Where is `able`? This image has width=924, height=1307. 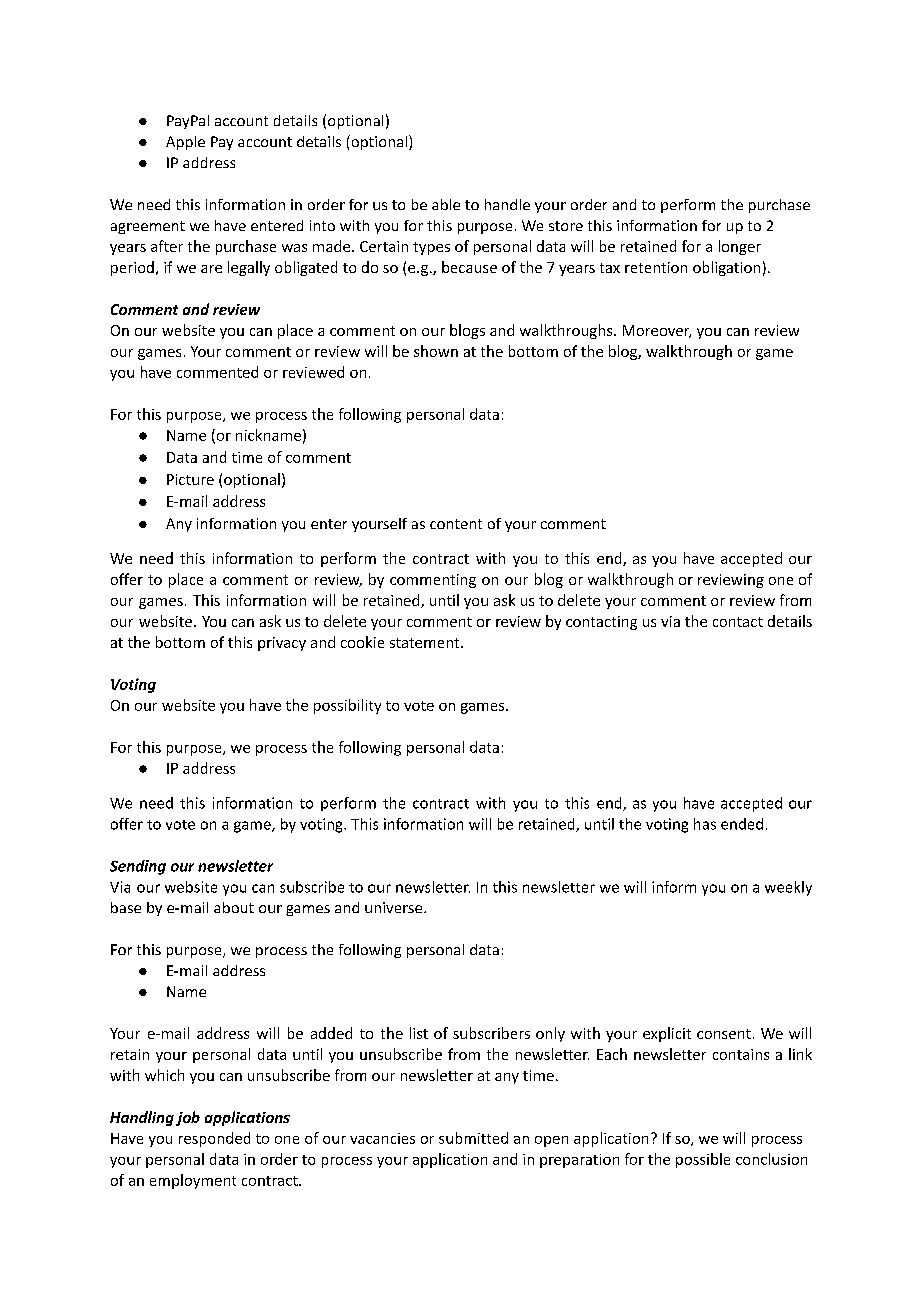
able is located at coordinates (446, 204).
